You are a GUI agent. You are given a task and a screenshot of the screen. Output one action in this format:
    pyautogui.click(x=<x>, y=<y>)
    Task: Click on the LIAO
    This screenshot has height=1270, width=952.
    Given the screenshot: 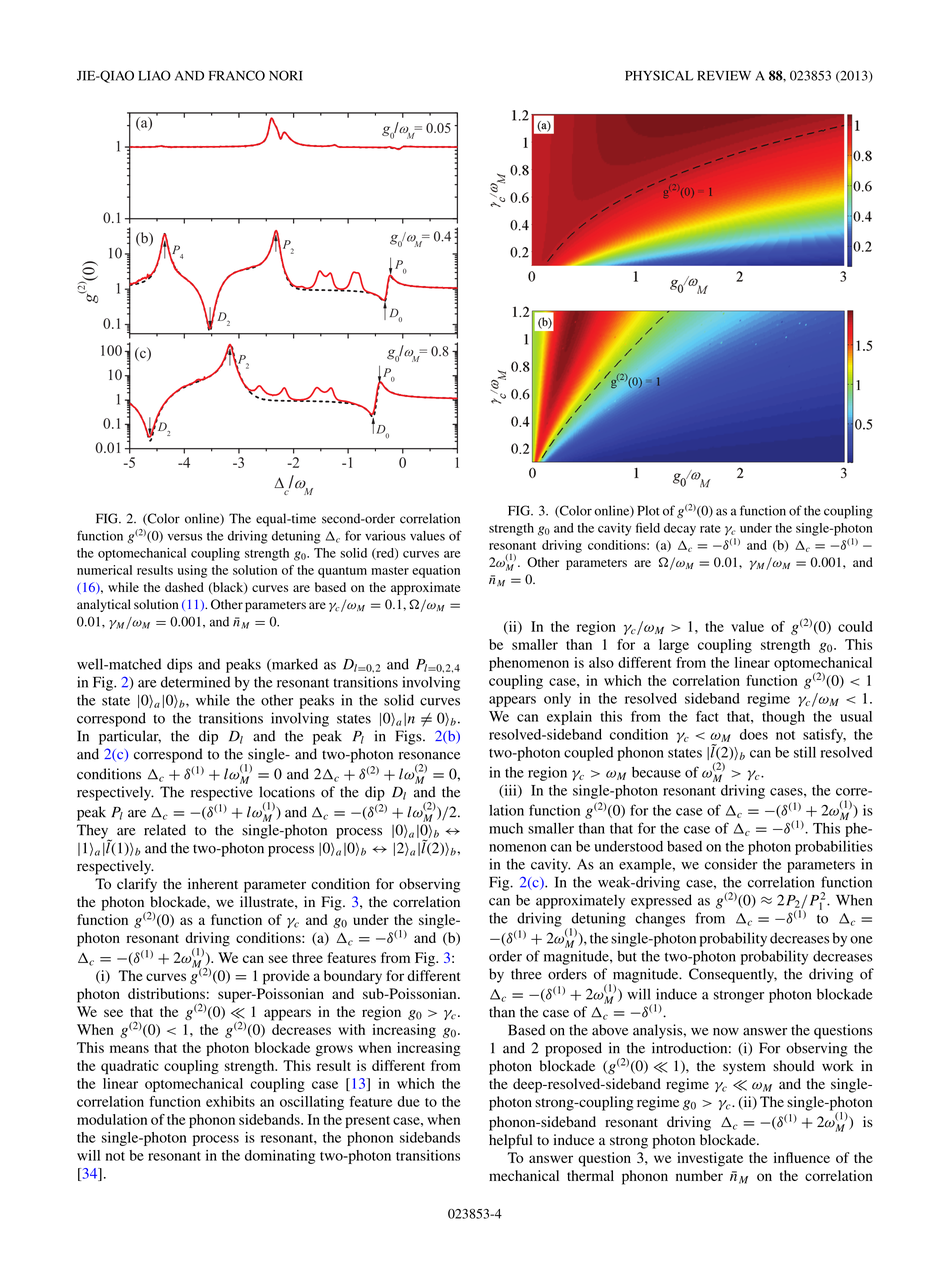 What is the action you would take?
    pyautogui.click(x=154, y=75)
